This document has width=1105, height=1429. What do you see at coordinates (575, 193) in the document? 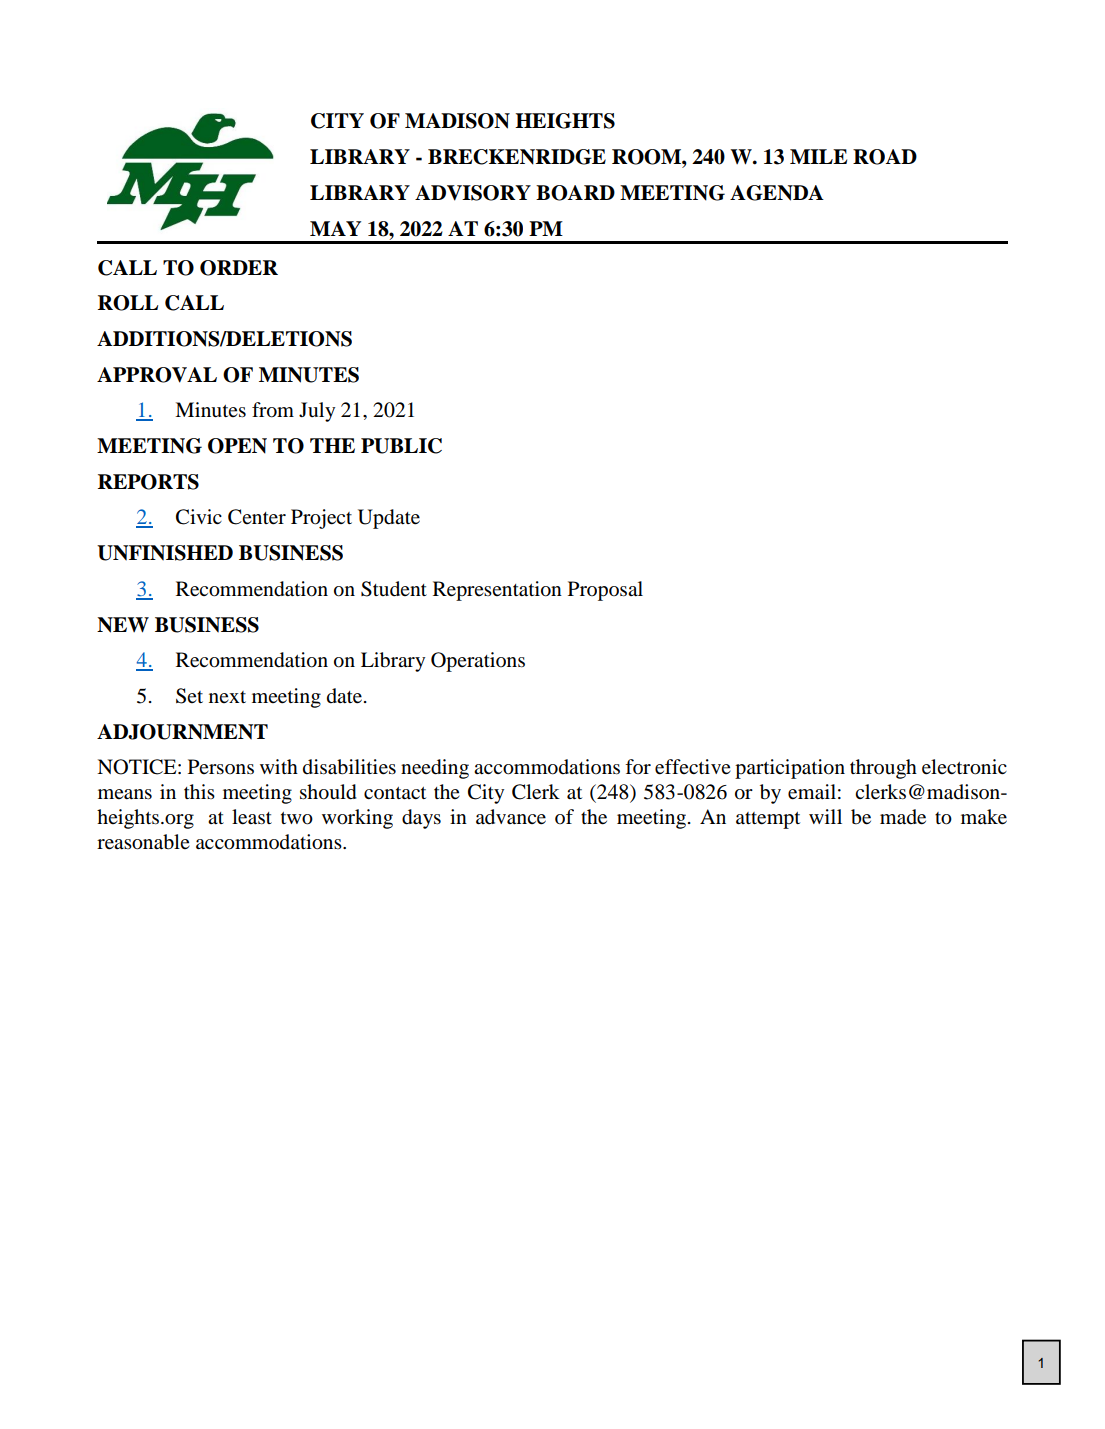
I see `BOARD` at bounding box center [575, 193].
